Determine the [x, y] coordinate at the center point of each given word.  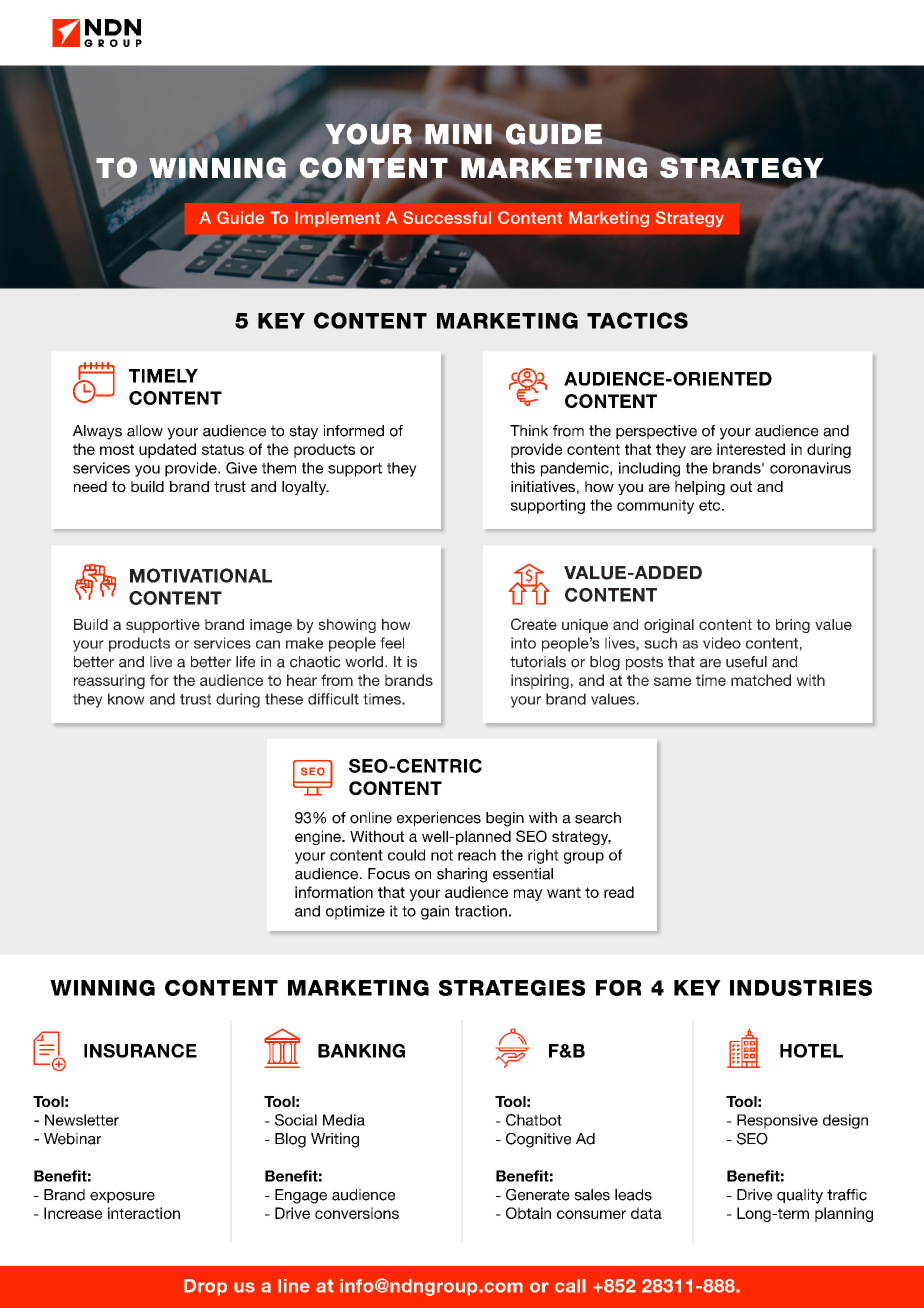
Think [529, 430]
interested [751, 449]
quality [800, 1196]
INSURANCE [140, 1050]
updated [167, 450]
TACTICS [637, 320]
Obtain [528, 1213]
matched [761, 680]
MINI [458, 134]
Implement [337, 219]
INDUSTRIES [801, 988]
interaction [144, 1213]
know [126, 699]
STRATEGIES [512, 988]
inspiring [540, 681]
